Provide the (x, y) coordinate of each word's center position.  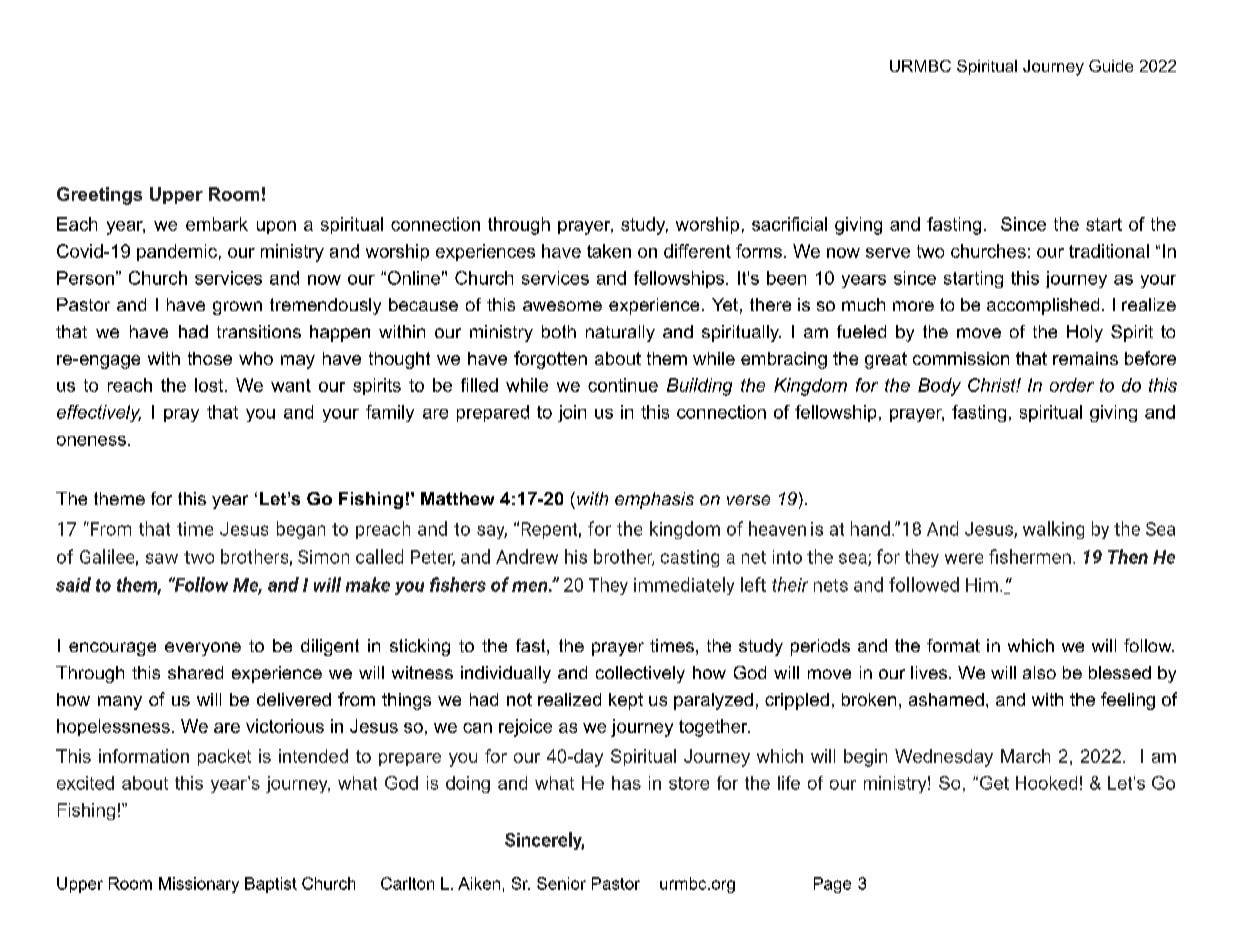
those (210, 358)
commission (961, 358)
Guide (1111, 66)
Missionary (199, 885)
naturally (620, 333)
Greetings (99, 196)
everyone (203, 649)
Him (982, 585)
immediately (684, 586)
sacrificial (789, 224)
